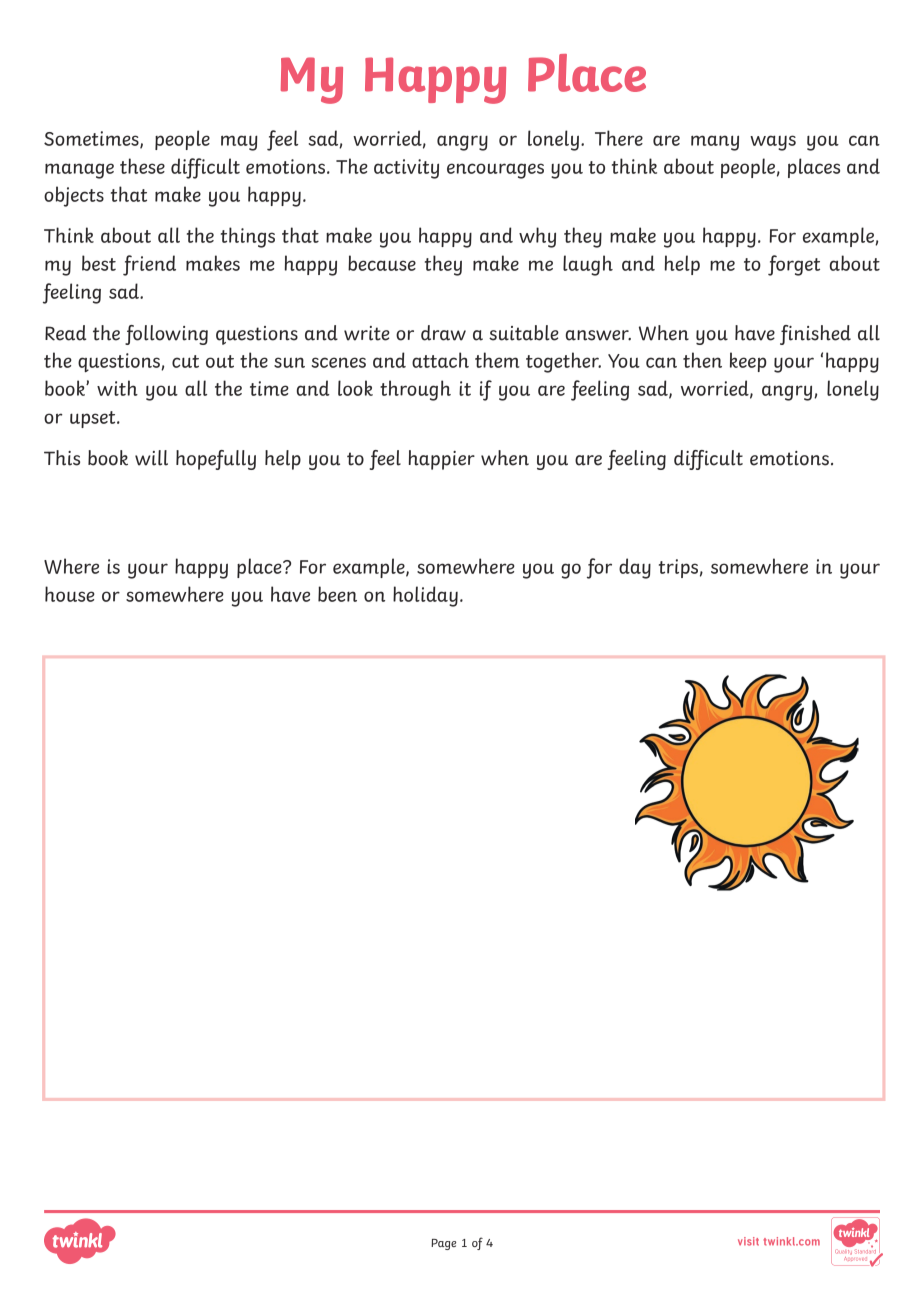  What do you see at coordinates (142, 166) in the screenshot?
I see `these` at bounding box center [142, 166].
